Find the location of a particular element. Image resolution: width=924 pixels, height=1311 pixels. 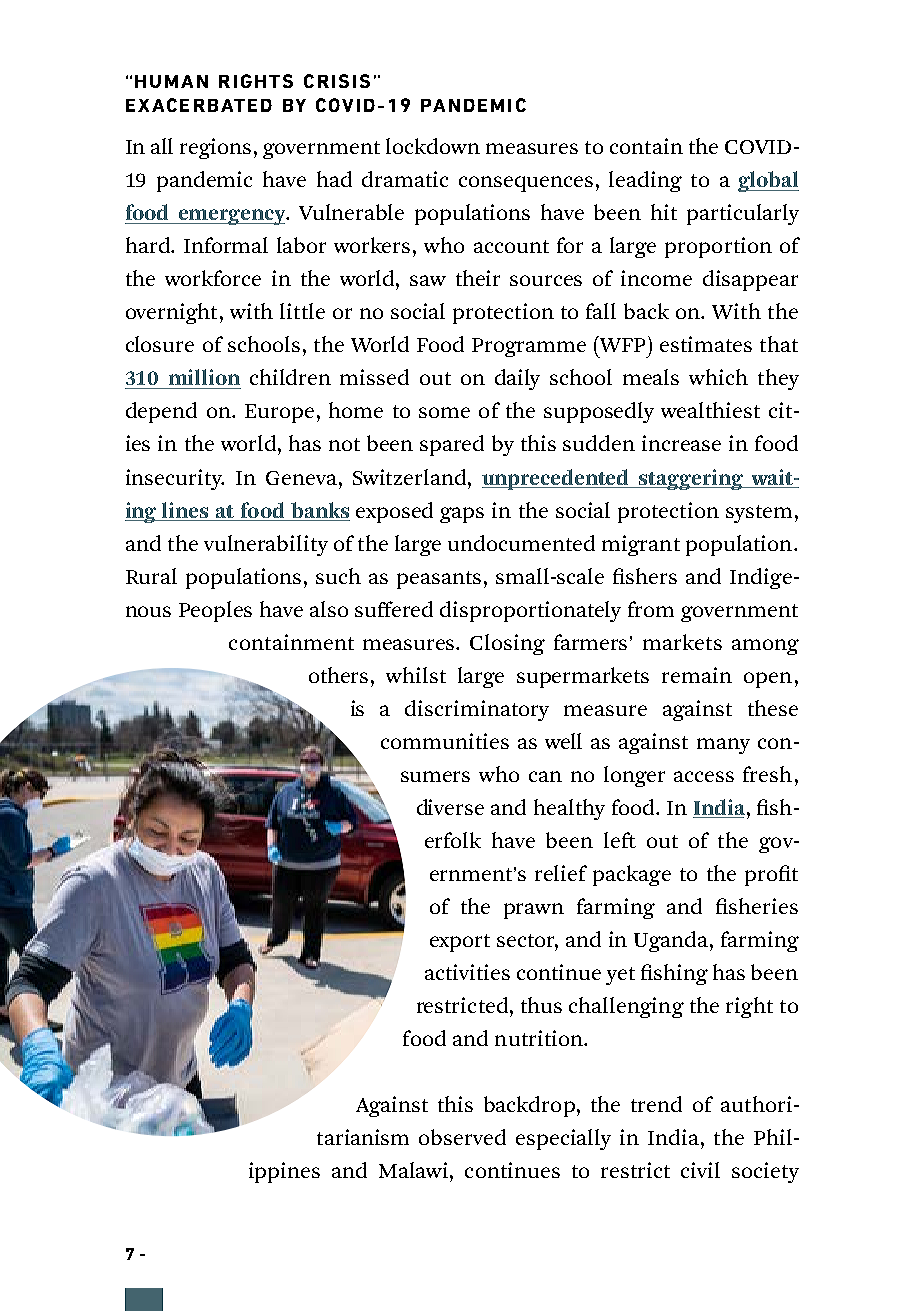

lockdown is located at coordinates (433, 146).
